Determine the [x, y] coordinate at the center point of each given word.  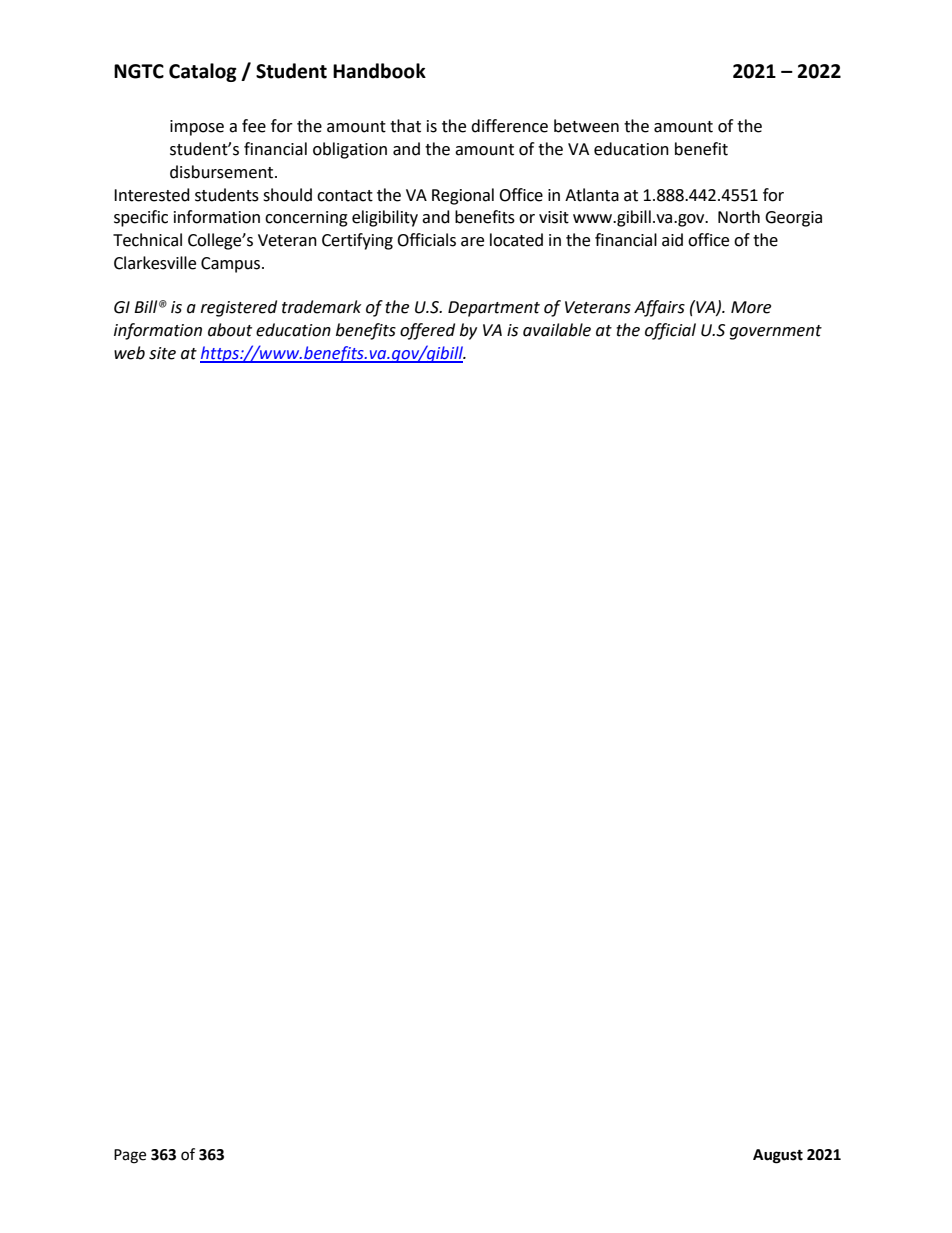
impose [197, 128]
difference [509, 126]
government [776, 332]
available [557, 330]
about [230, 330]
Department [494, 309]
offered [427, 331]
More [751, 307]
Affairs [659, 308]
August [778, 1156]
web [129, 353]
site [162, 353]
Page [130, 1156]
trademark [322, 307]
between [586, 126]
